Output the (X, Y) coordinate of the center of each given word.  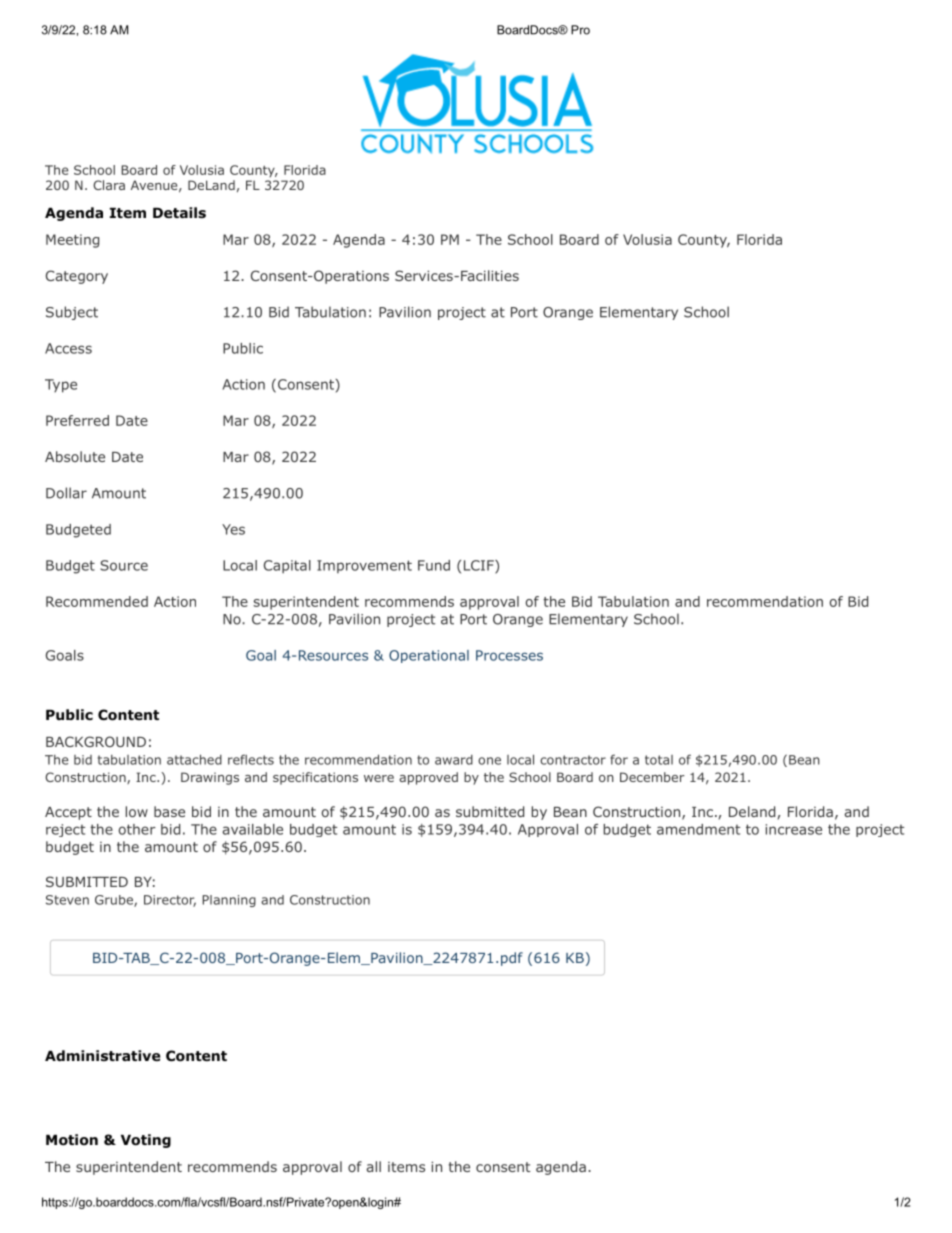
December (652, 777)
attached (194, 759)
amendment (698, 829)
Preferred (77, 420)
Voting (146, 1141)
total (659, 760)
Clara (109, 185)
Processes (509, 655)
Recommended (97, 601)
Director (170, 901)
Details (179, 212)
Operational (429, 656)
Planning (229, 901)
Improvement (364, 566)
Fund (434, 565)
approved (428, 778)
